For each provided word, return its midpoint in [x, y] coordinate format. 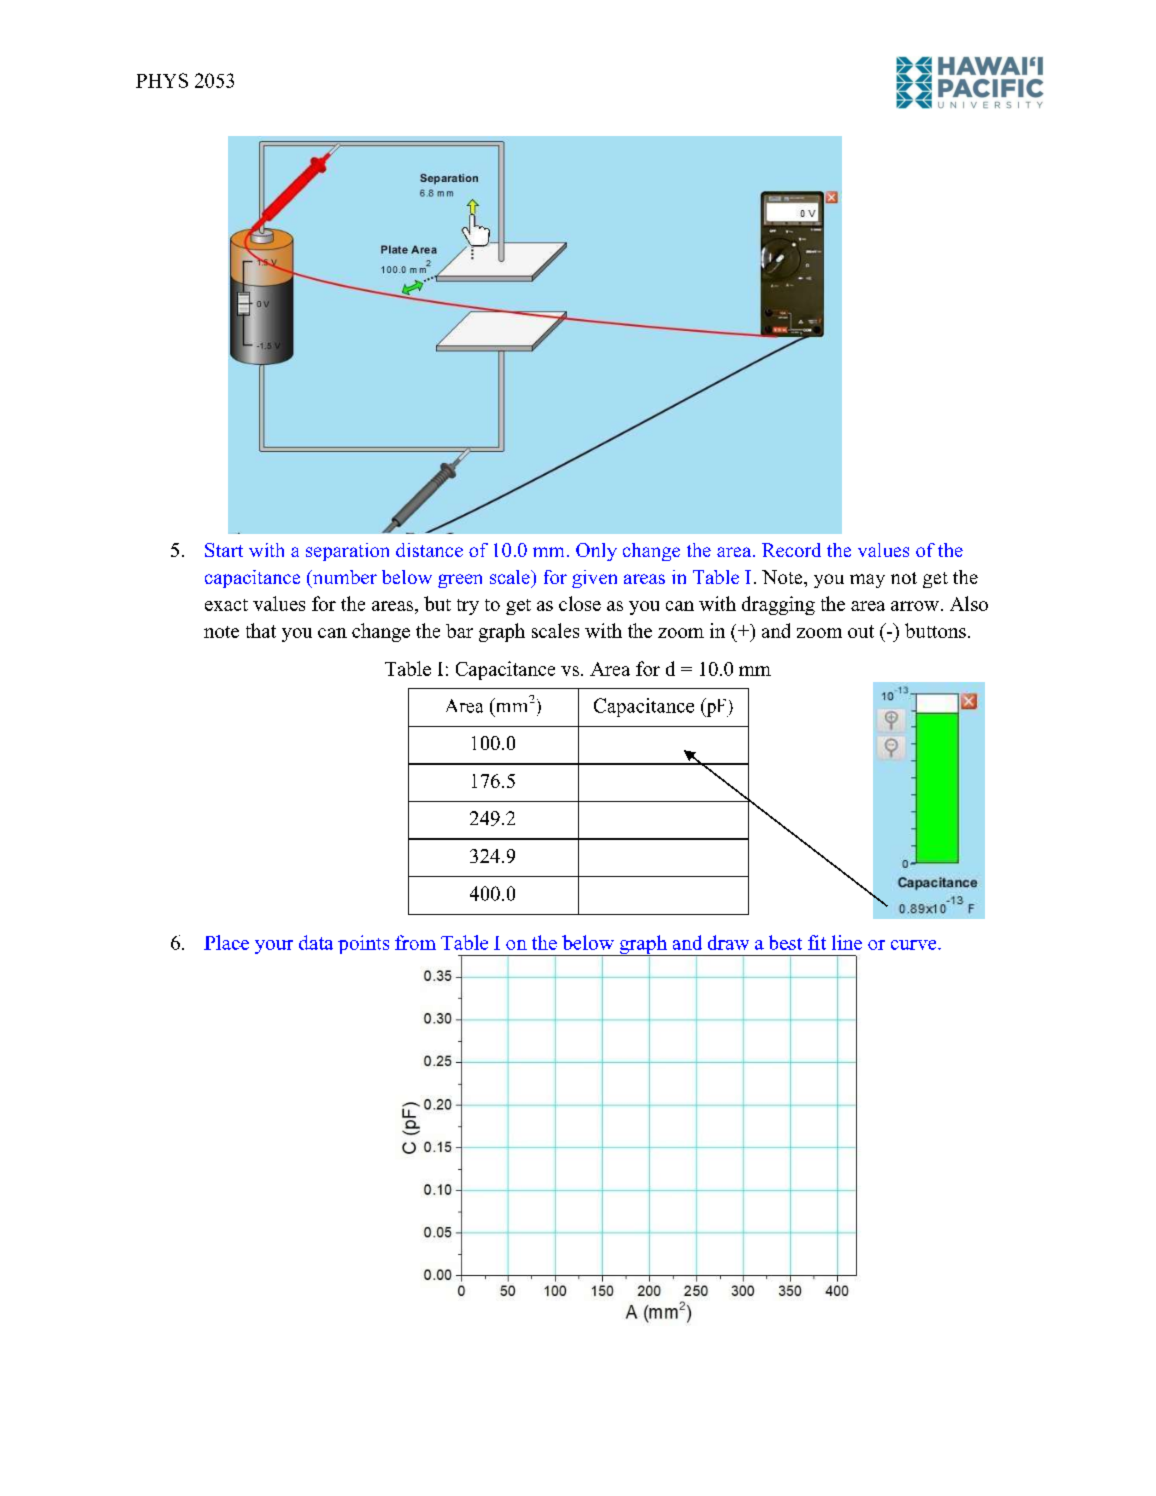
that [261, 630]
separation [347, 552]
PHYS [162, 80]
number [344, 577]
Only [596, 552]
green [460, 581]
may [867, 581]
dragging [778, 605]
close [580, 603]
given [594, 579]
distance [429, 550]
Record [791, 550]
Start [224, 550]
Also [969, 603]
